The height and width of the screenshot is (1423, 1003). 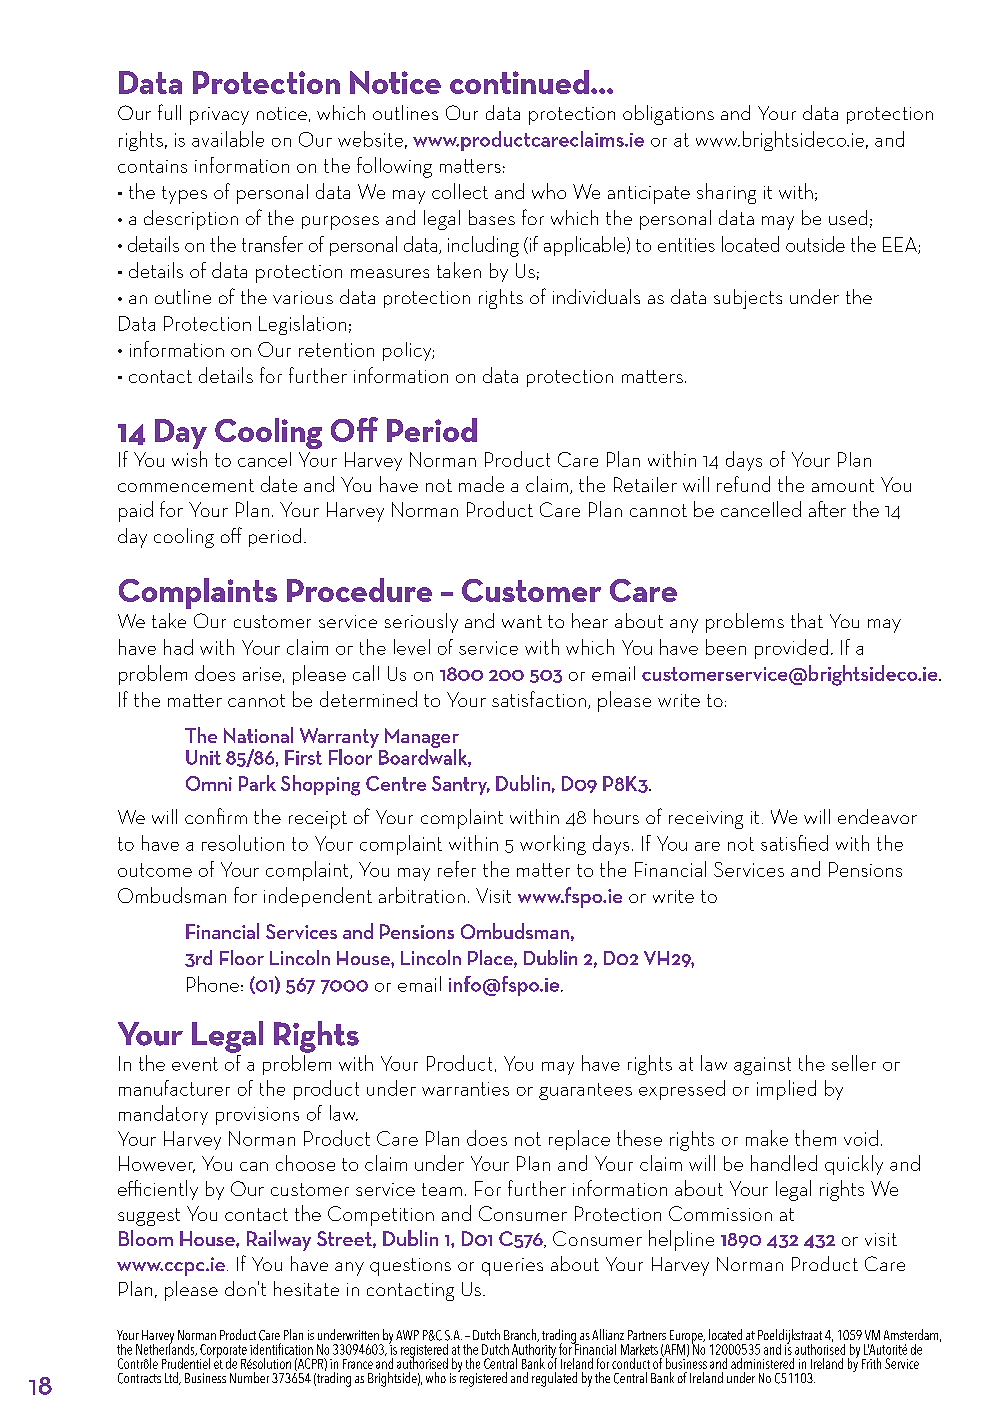 What do you see at coordinates (219, 116) in the screenshot?
I see `privacy` at bounding box center [219, 116].
